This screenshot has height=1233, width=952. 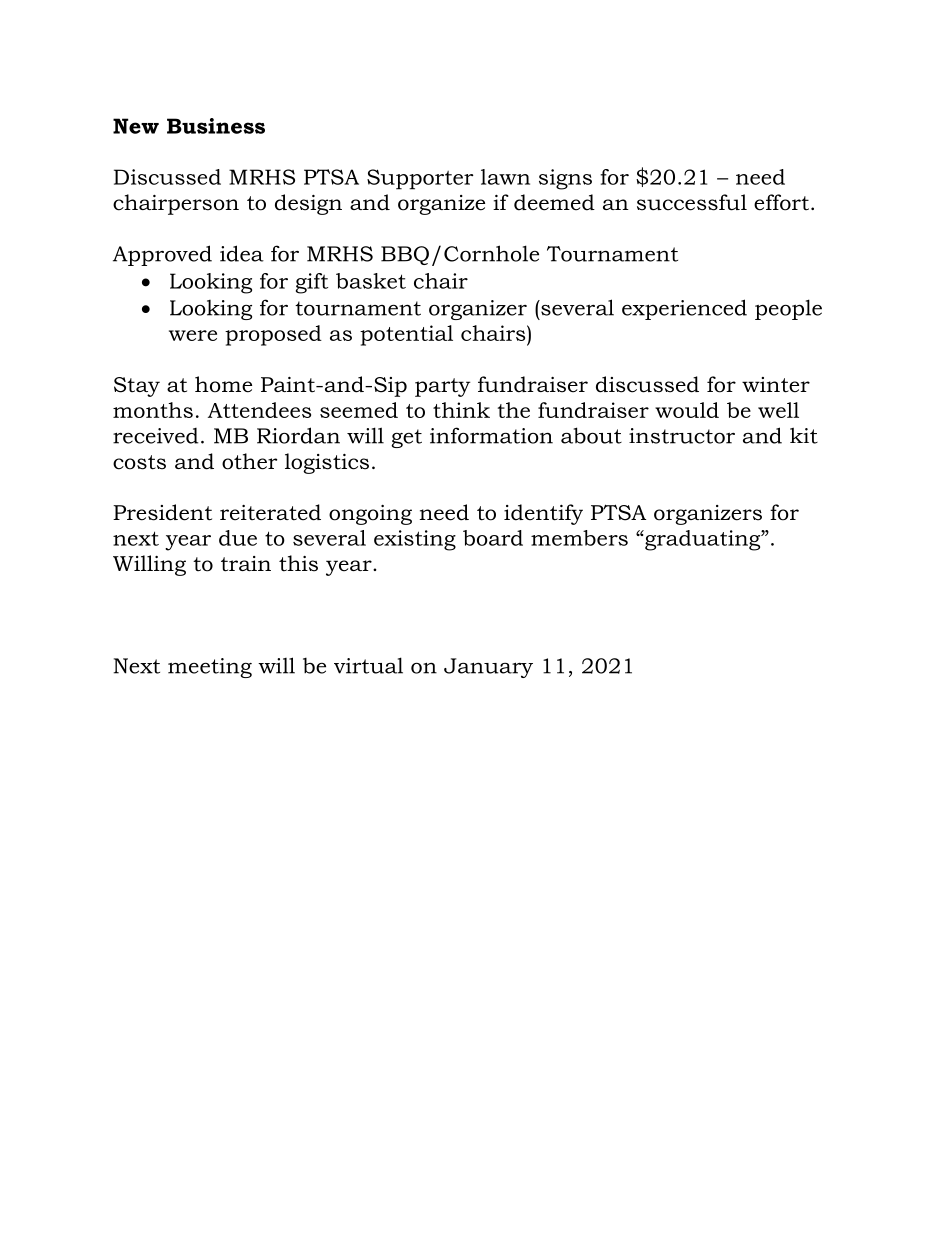 I want to click on virtual, so click(x=368, y=665).
